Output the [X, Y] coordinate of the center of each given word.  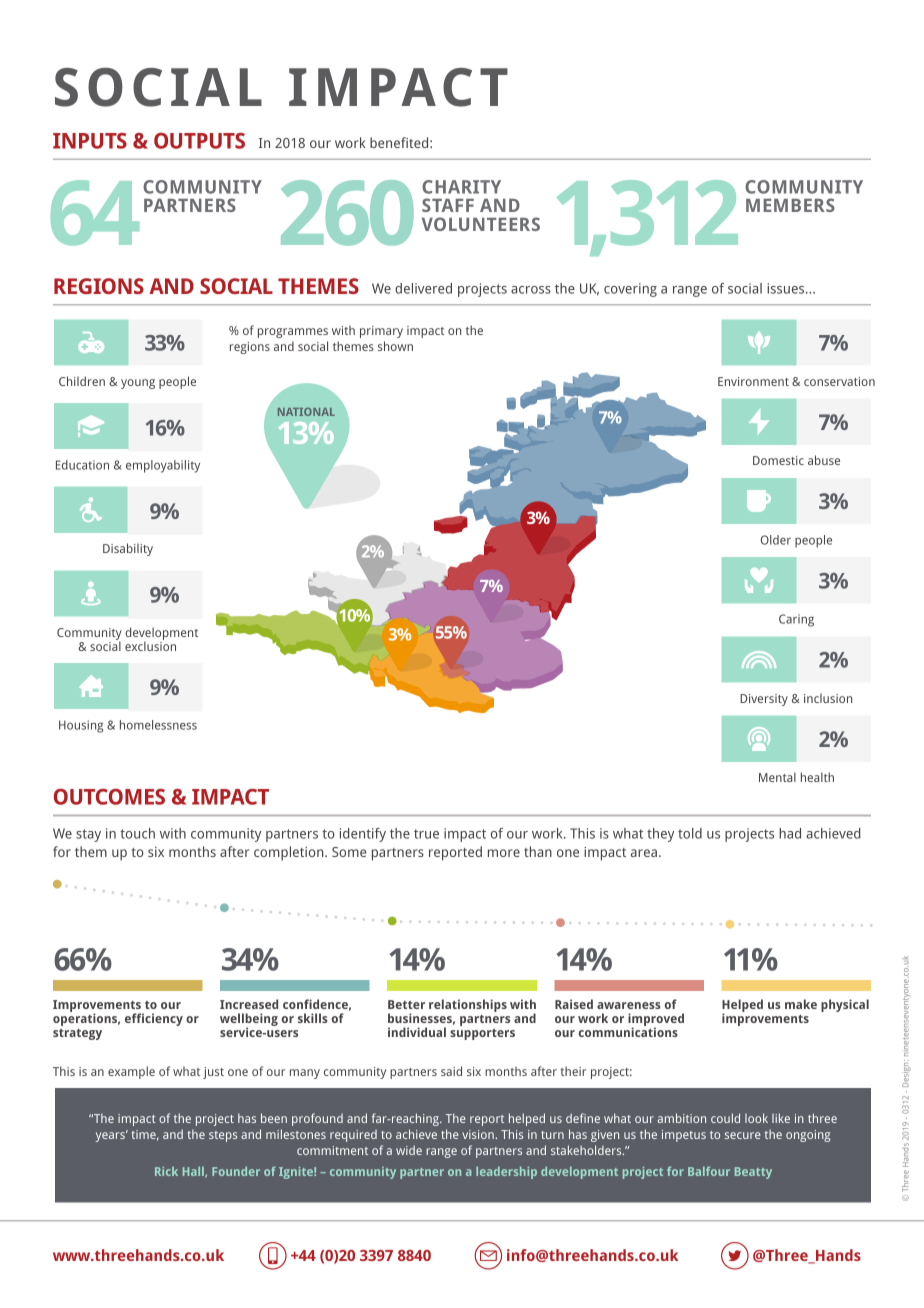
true [426, 834]
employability [163, 466]
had [790, 833]
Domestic [778, 460]
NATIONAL [306, 412]
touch [137, 833]
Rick [166, 1171]
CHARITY [461, 187]
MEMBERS [790, 205]
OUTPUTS [199, 141]
